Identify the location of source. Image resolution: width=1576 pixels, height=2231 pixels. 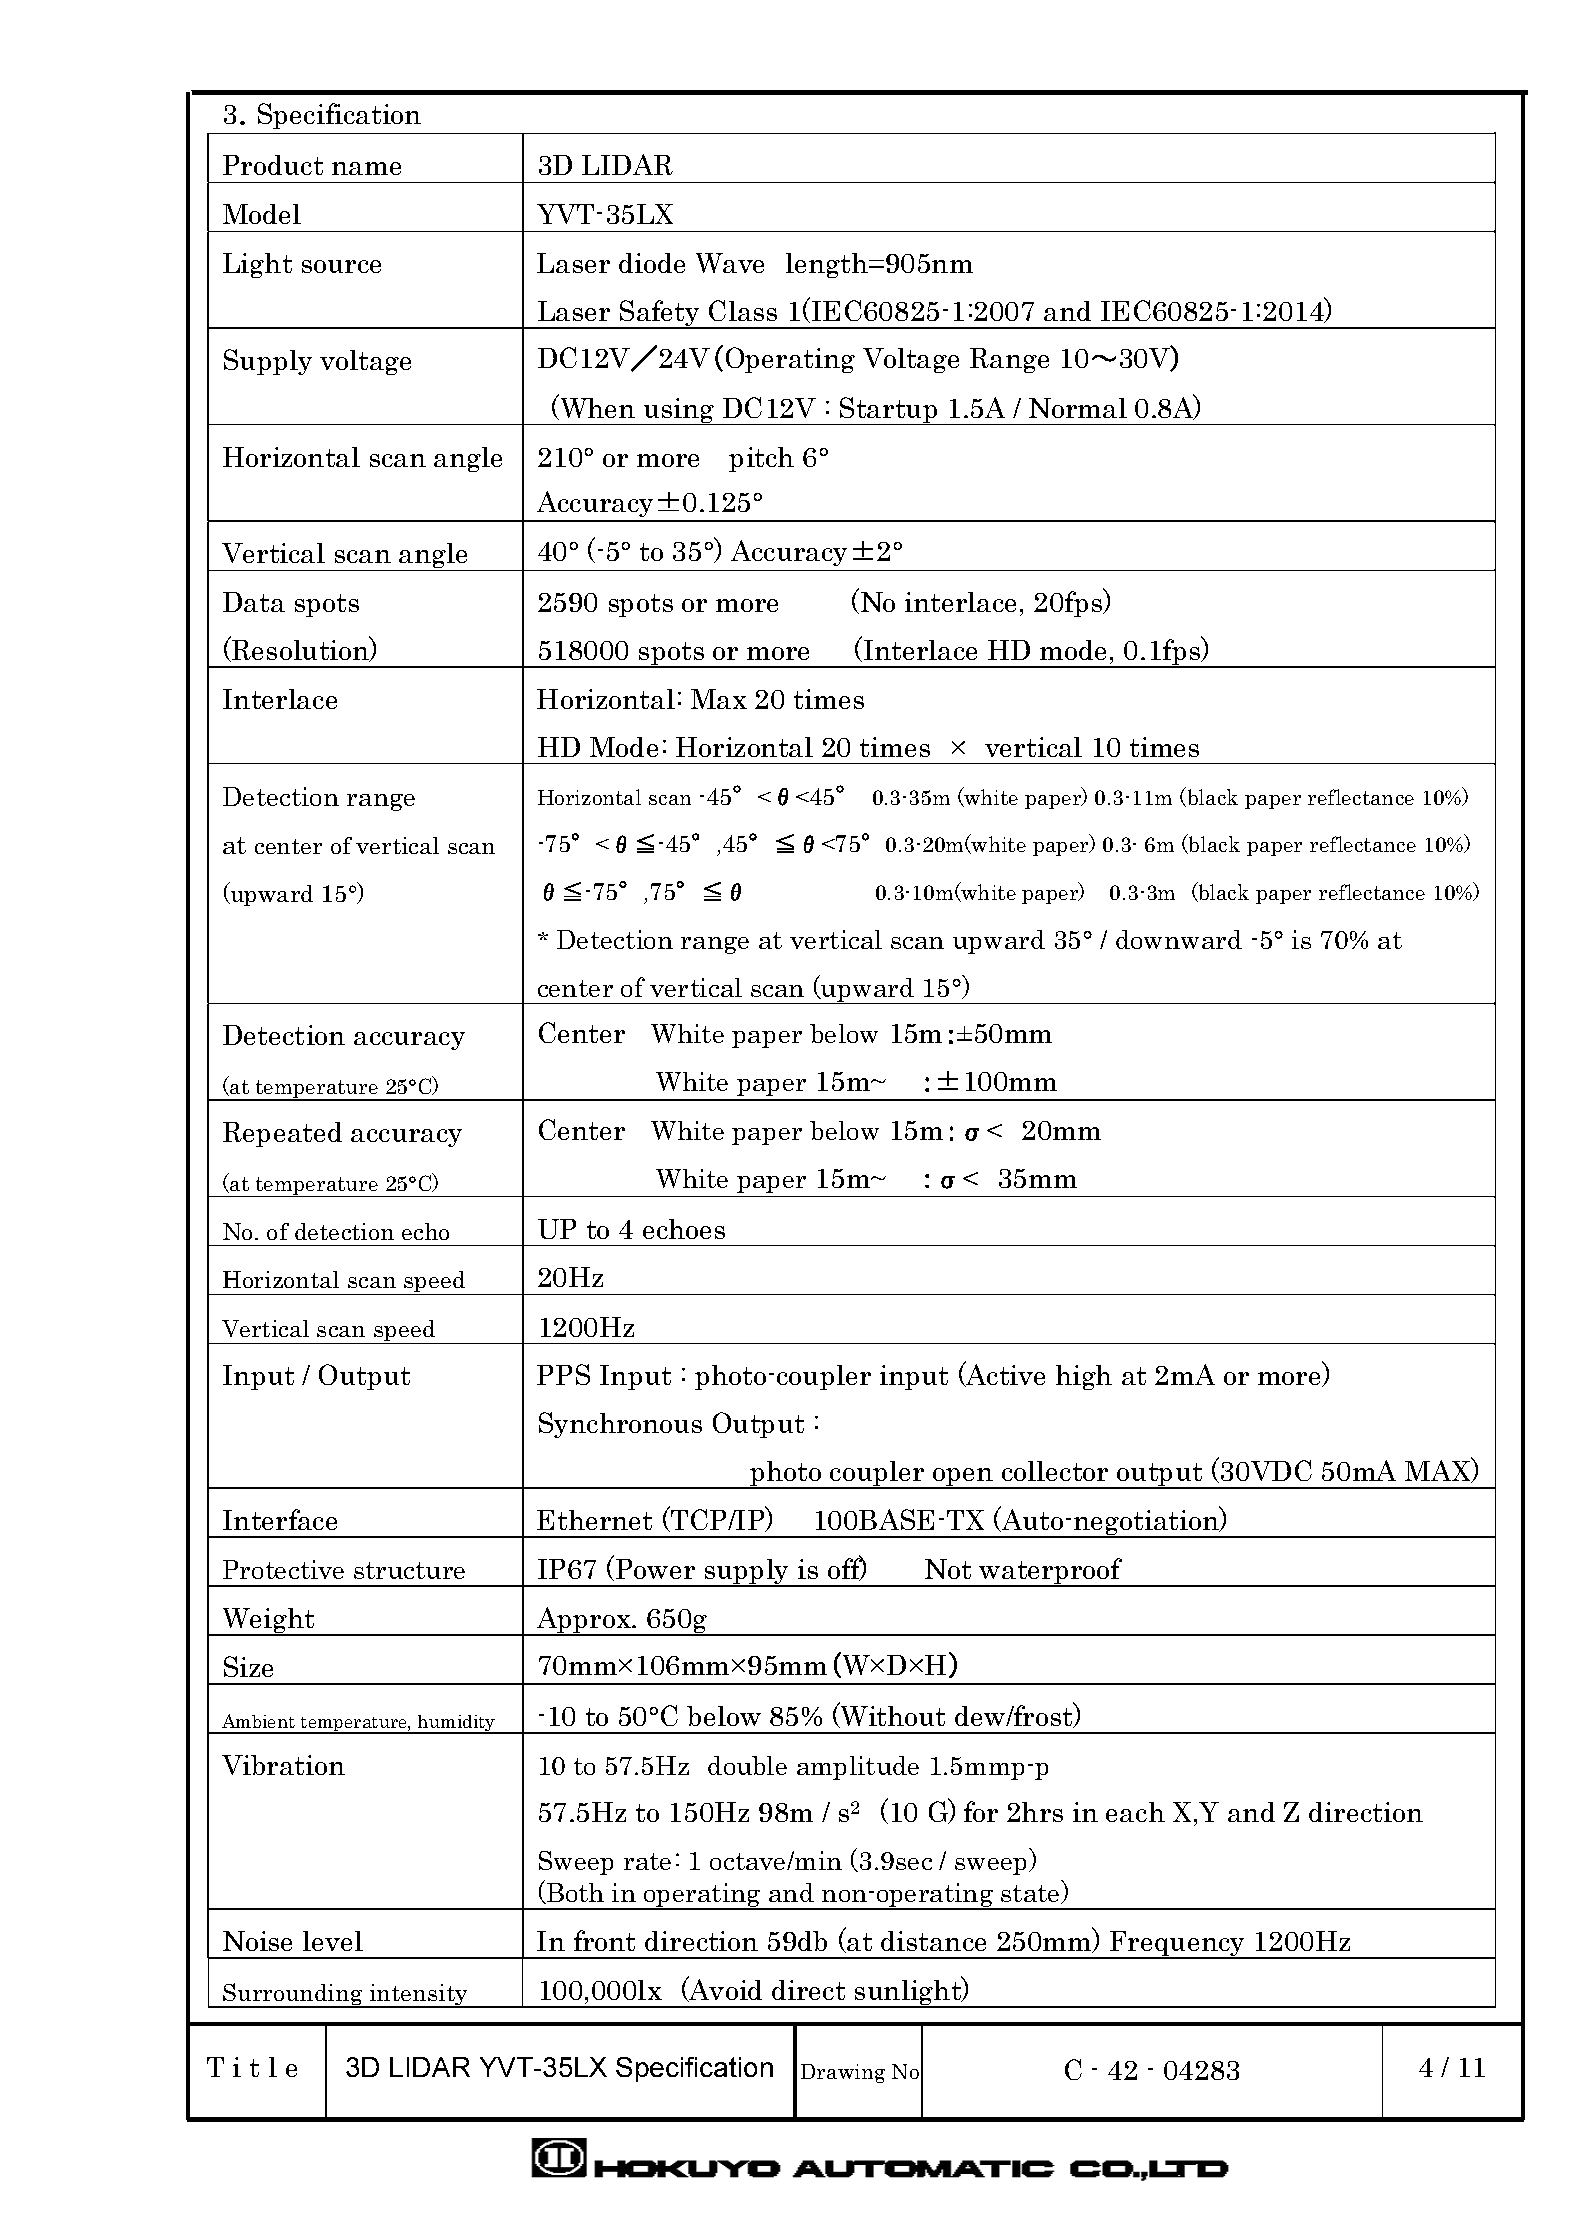
(341, 266).
